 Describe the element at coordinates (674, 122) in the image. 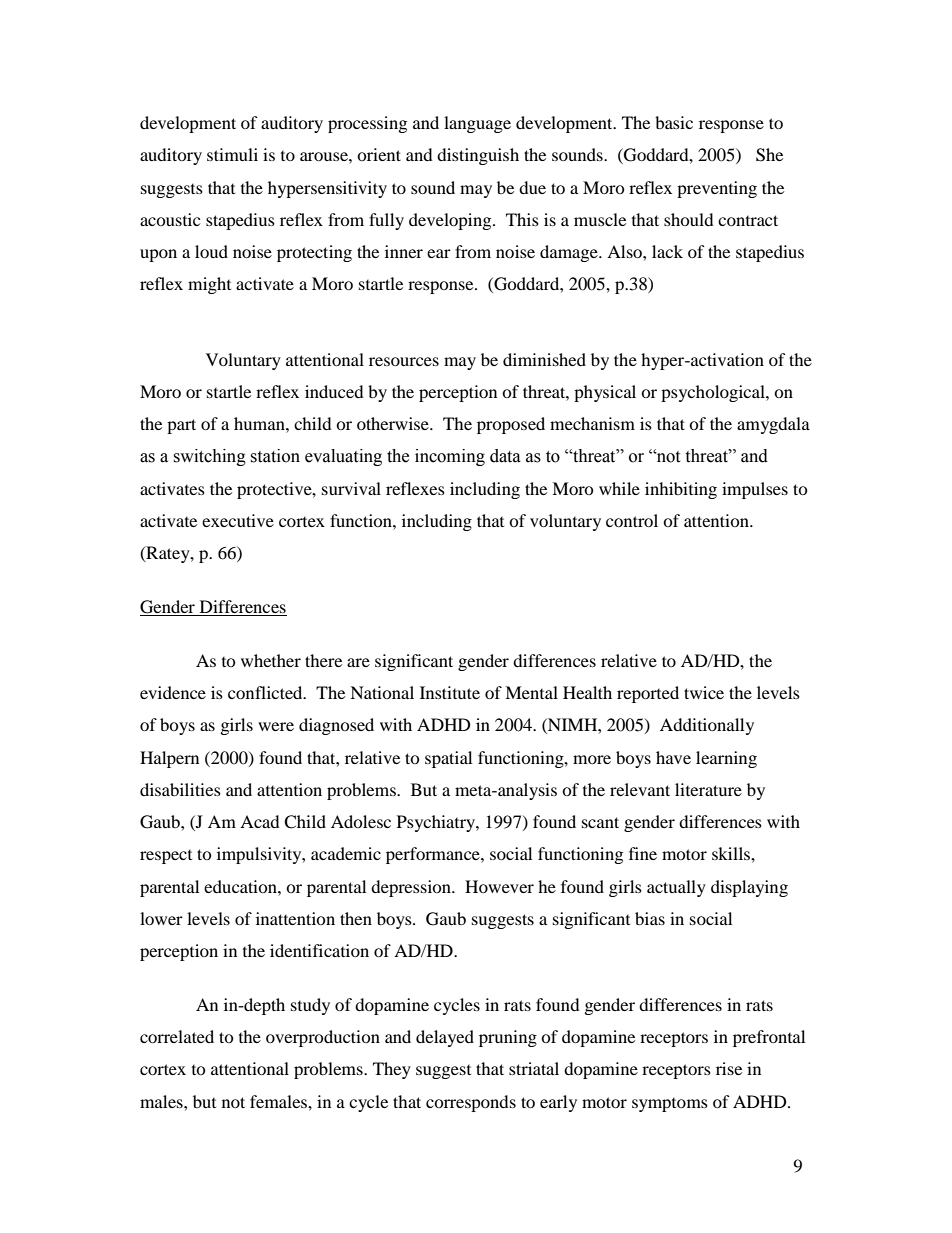

I see `basic` at that location.
